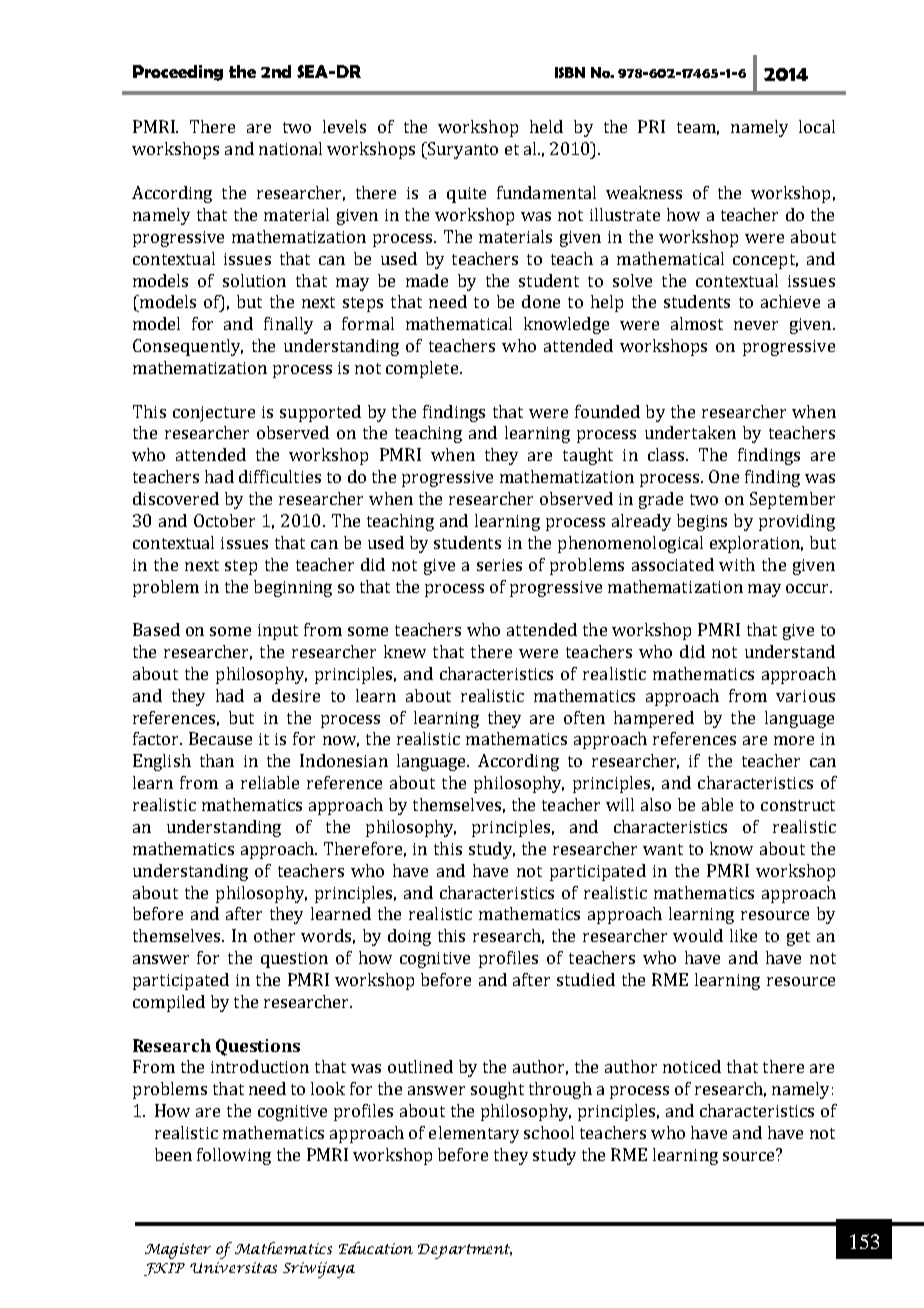 Image resolution: width=924 pixels, height=1308 pixels. I want to click on local, so click(817, 126).
